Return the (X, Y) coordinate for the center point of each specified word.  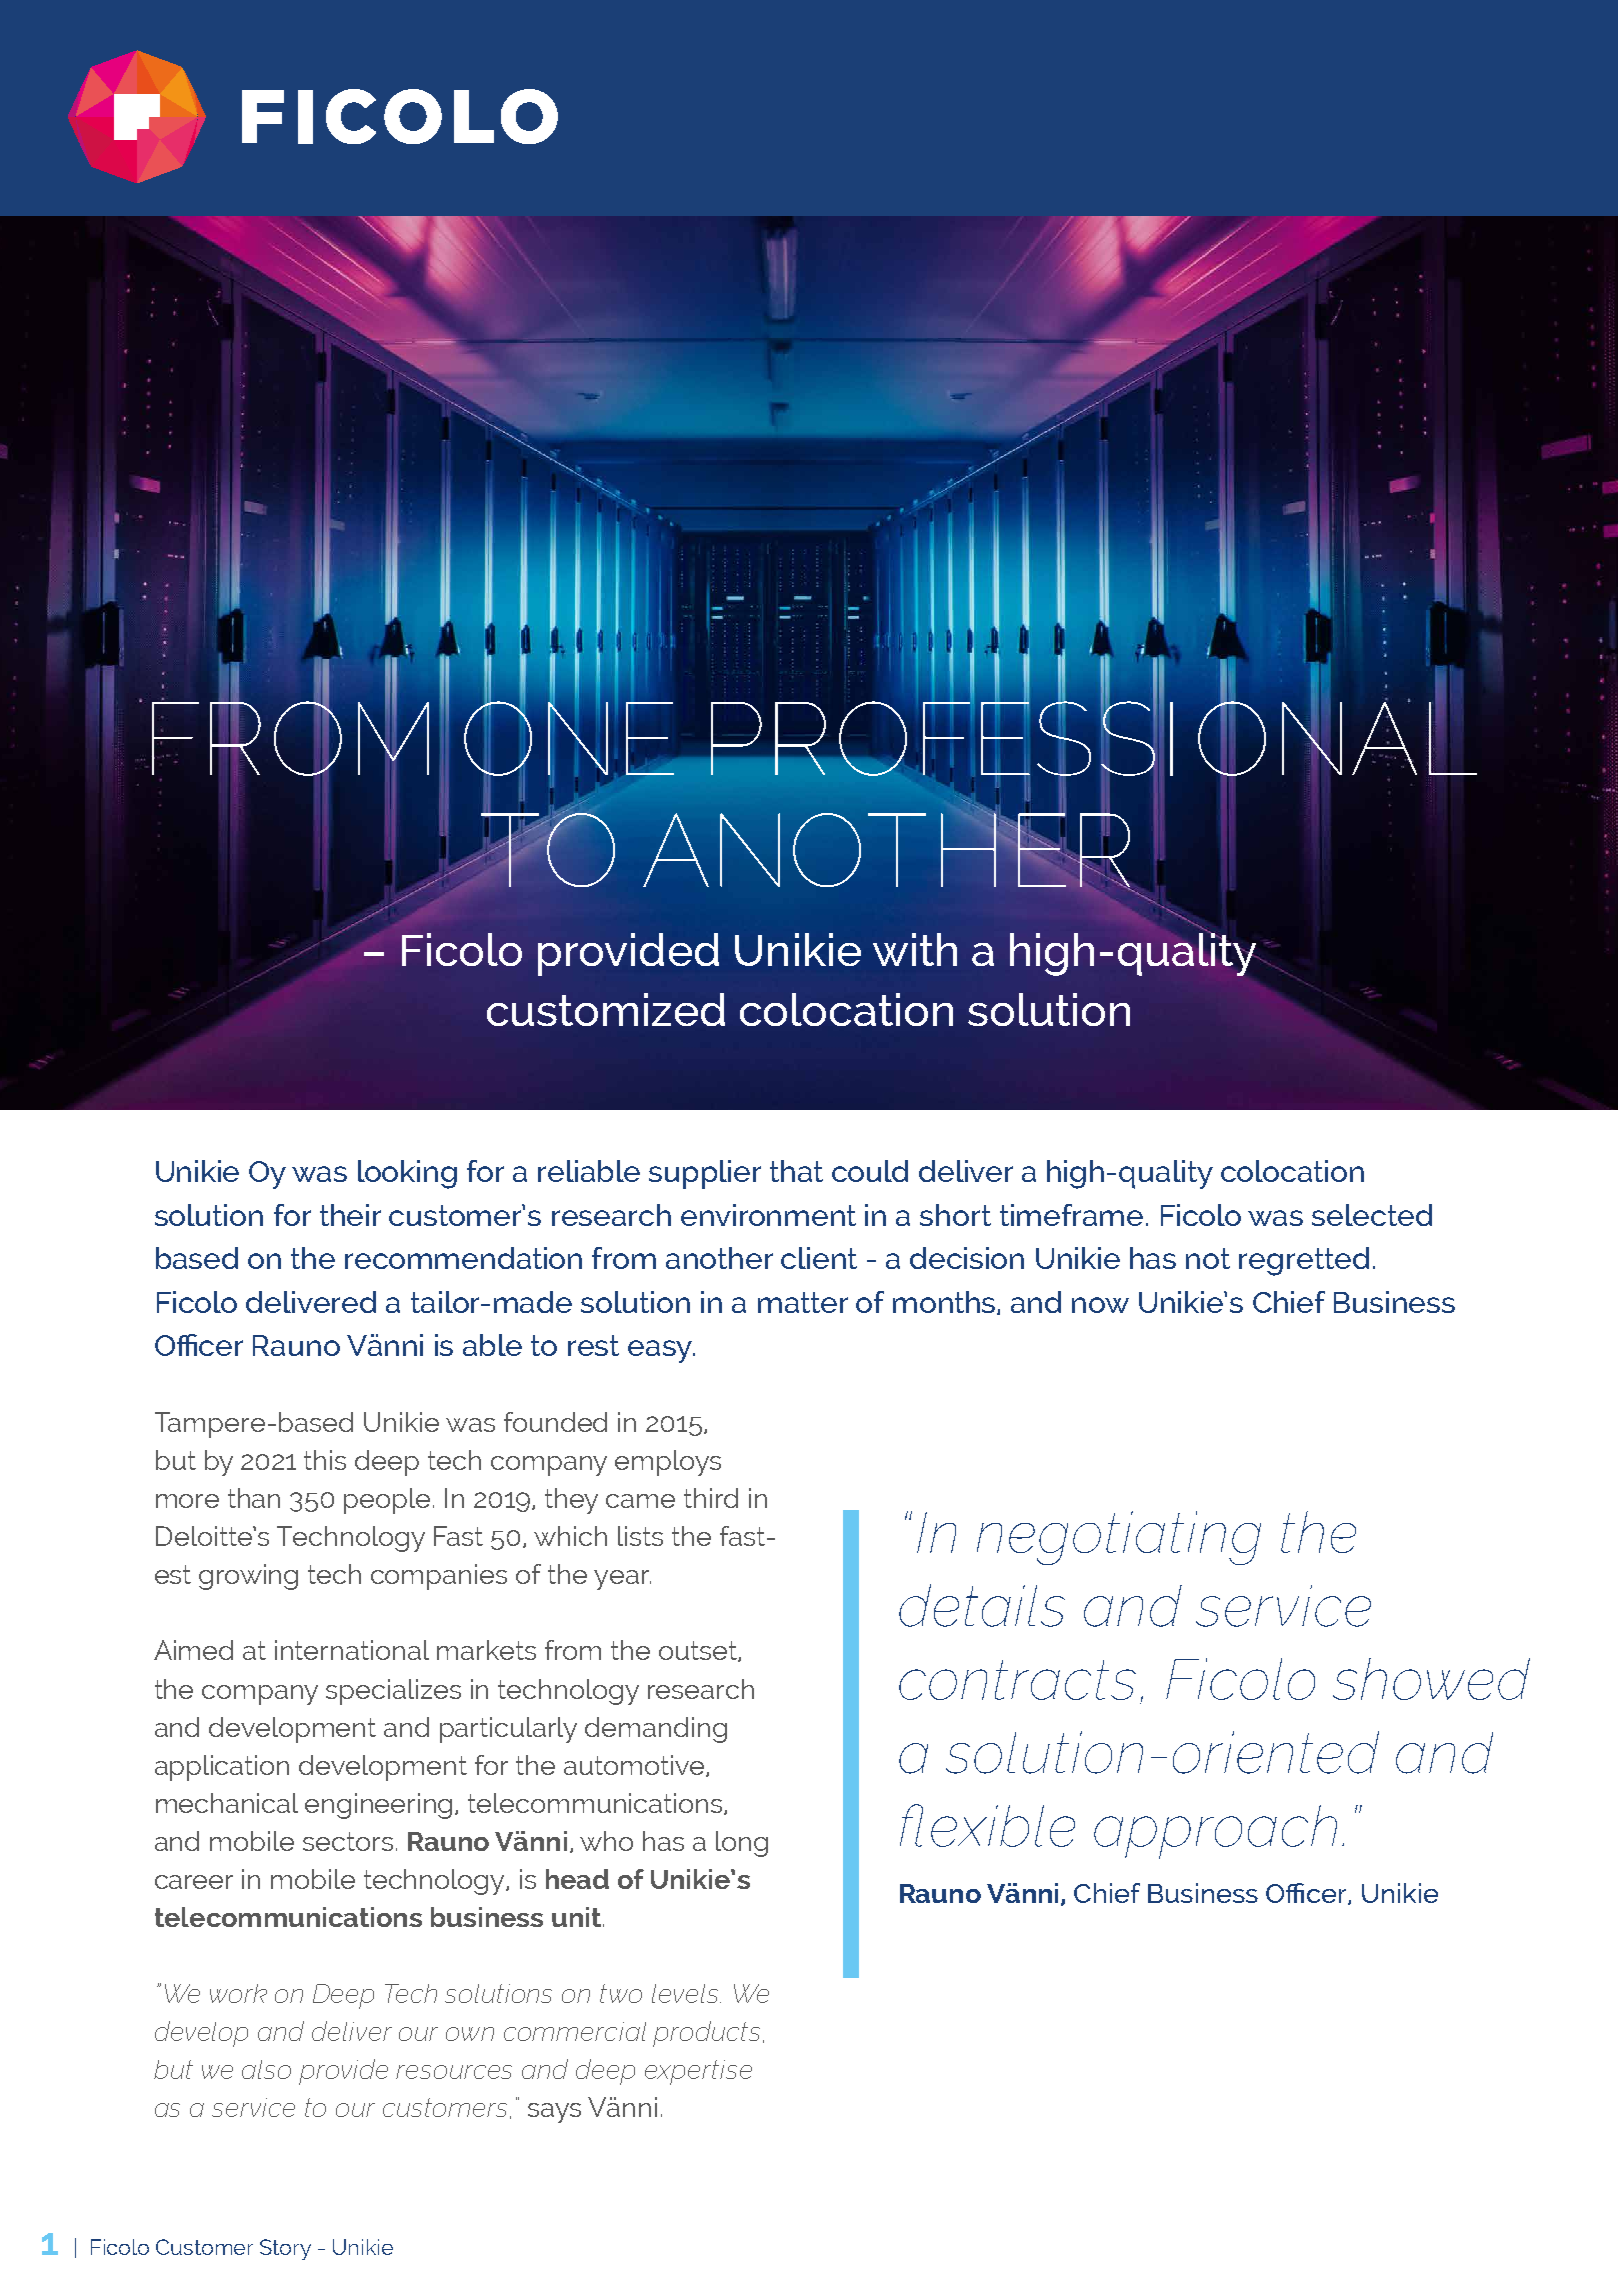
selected (1372, 1215)
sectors (348, 1841)
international (352, 1650)
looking (407, 1174)
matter (803, 1302)
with (915, 949)
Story (285, 2249)
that (796, 1171)
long (742, 1844)
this (325, 1460)
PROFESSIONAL (1093, 738)
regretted (1304, 1261)
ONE (569, 738)
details (982, 1605)
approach (1215, 1832)
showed (1431, 1679)
